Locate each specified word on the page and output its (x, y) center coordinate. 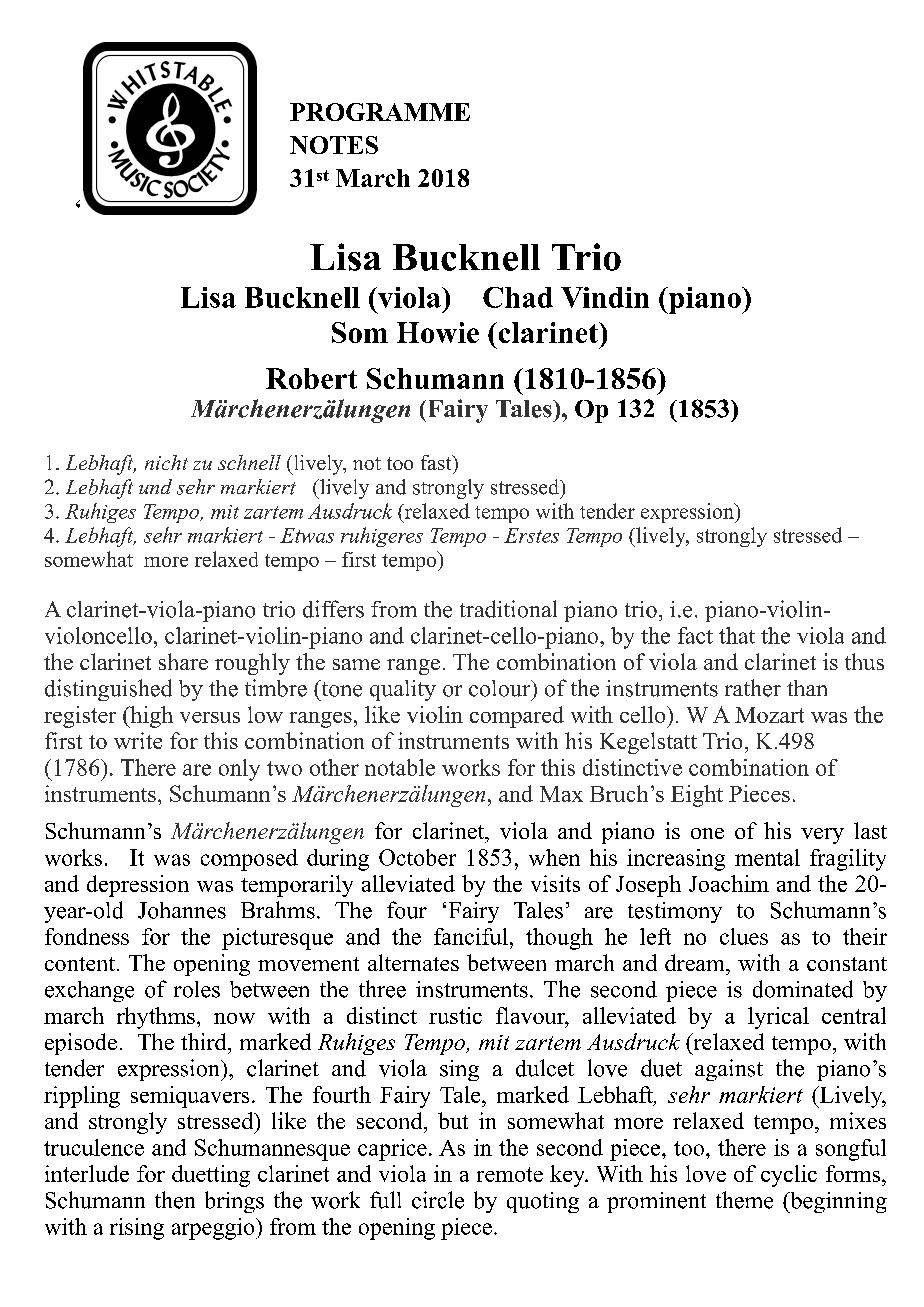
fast (437, 462)
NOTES (334, 145)
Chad (518, 297)
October (417, 857)
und (155, 486)
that (737, 635)
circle (438, 1200)
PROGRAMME (380, 112)
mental (767, 857)
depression (138, 886)
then (175, 1200)
